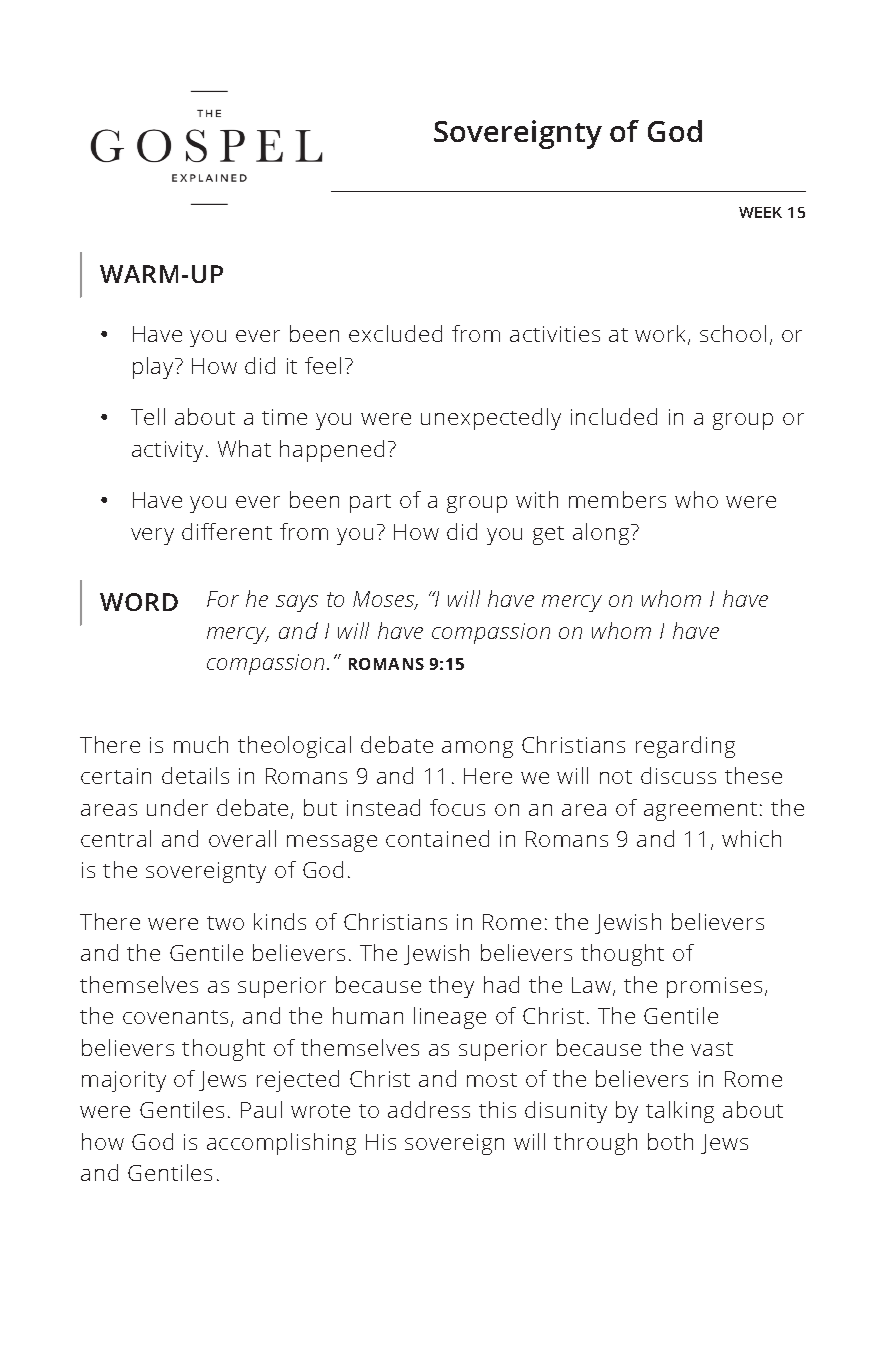 The width and height of the page is (887, 1372). I want to click on among, so click(477, 749).
